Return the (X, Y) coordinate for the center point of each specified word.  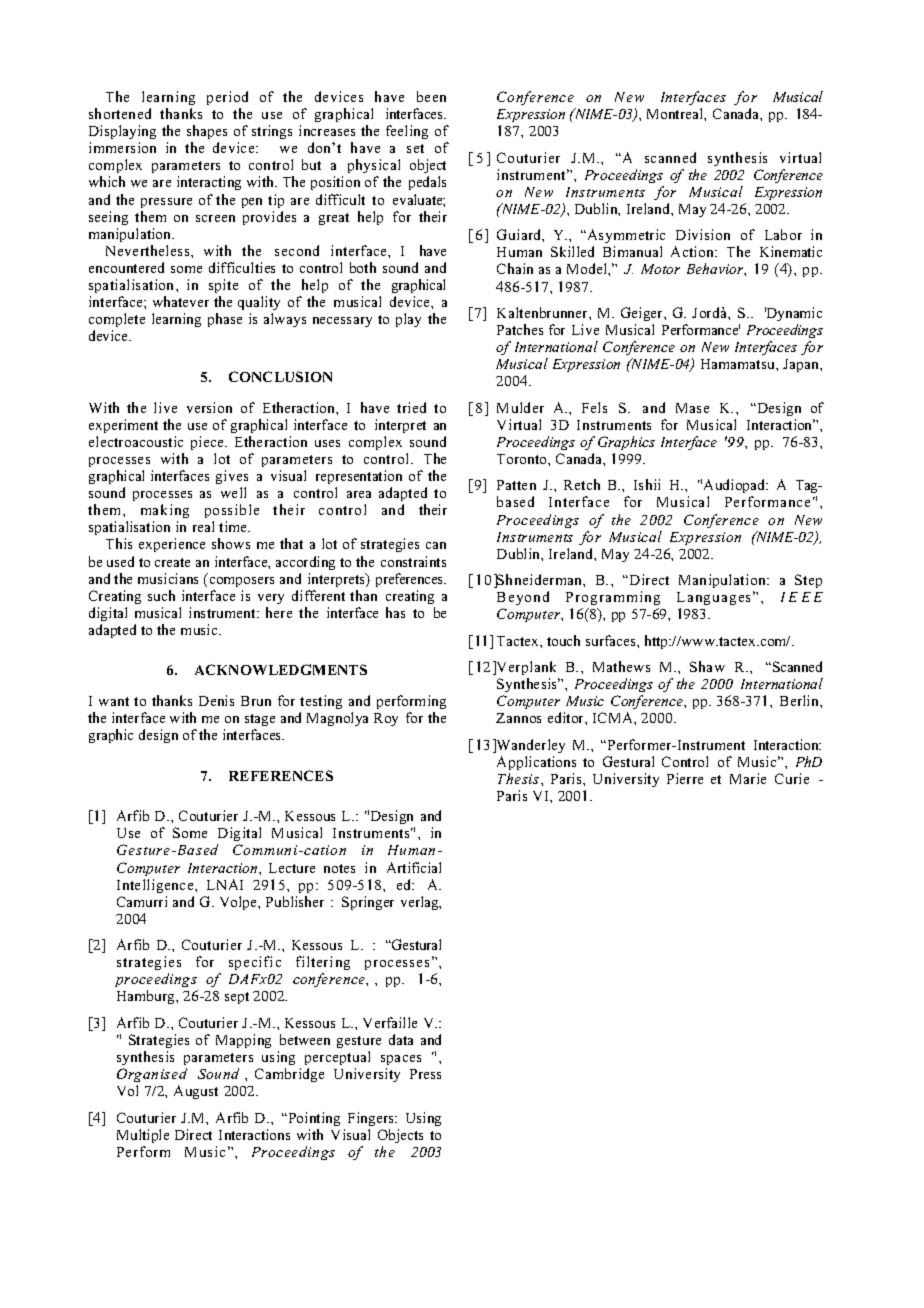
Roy (386, 719)
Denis (216, 700)
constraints (413, 561)
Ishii (647, 484)
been (431, 96)
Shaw (707, 666)
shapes (207, 132)
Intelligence (156, 886)
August (196, 1092)
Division (703, 234)
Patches (520, 329)
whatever (181, 301)
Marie (748, 778)
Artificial (414, 867)
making (165, 513)
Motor (660, 269)
